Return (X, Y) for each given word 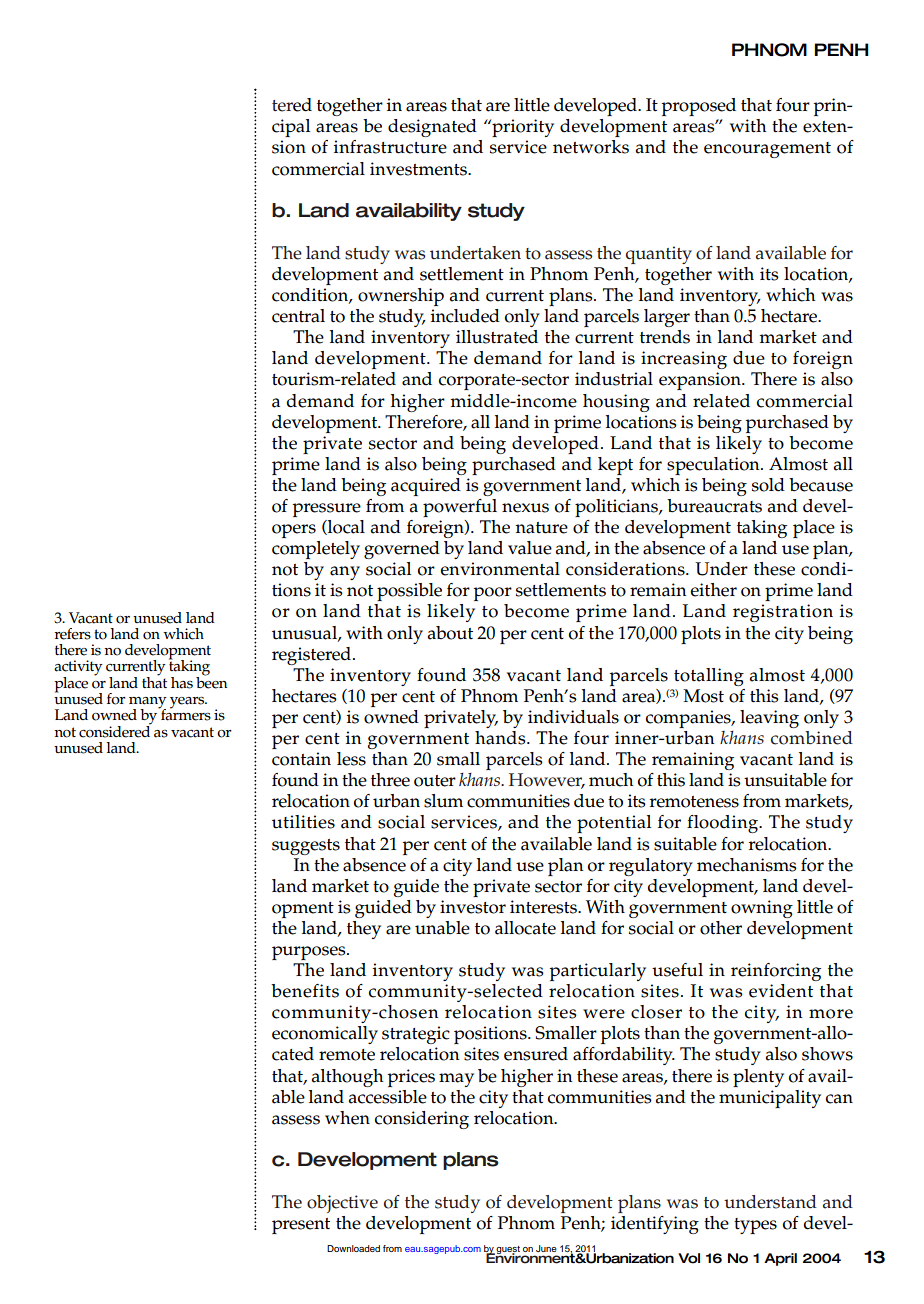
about (450, 633)
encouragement (767, 150)
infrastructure (390, 147)
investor (473, 907)
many (148, 704)
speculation (714, 466)
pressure (326, 510)
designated (432, 128)
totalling (709, 677)
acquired (426, 487)
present (301, 1226)
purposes (310, 953)
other (721, 928)
